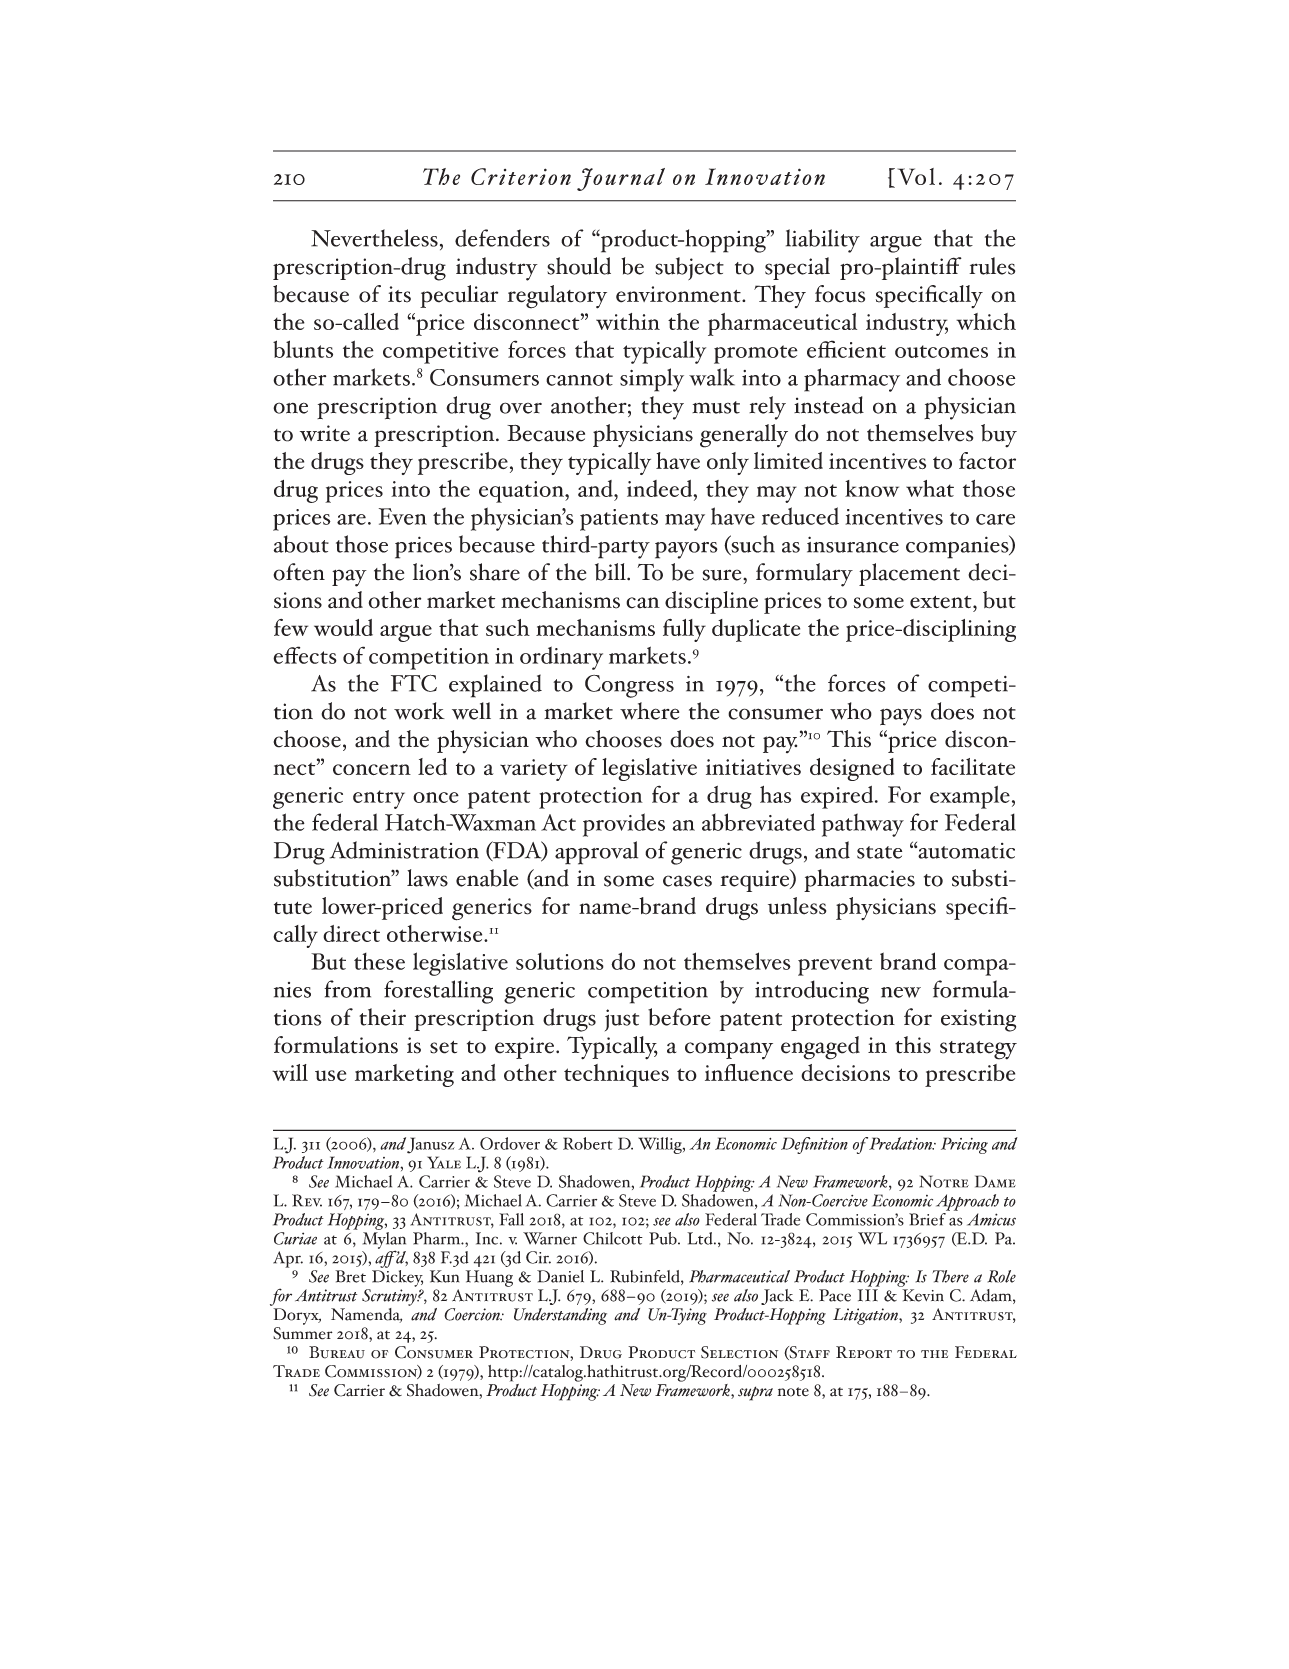  I want to click on Understanding, so click(560, 1316).
